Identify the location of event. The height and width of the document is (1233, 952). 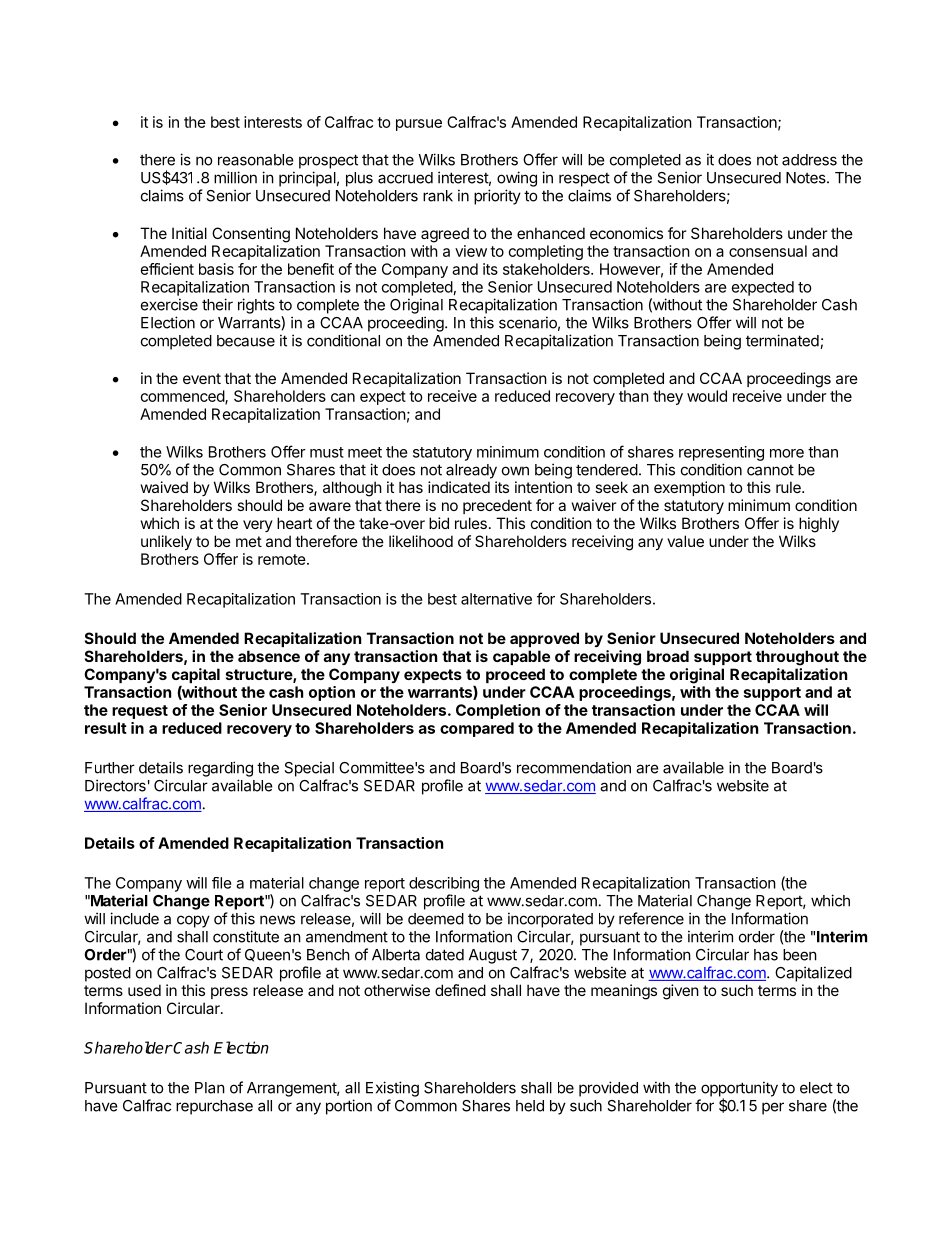
(202, 378).
